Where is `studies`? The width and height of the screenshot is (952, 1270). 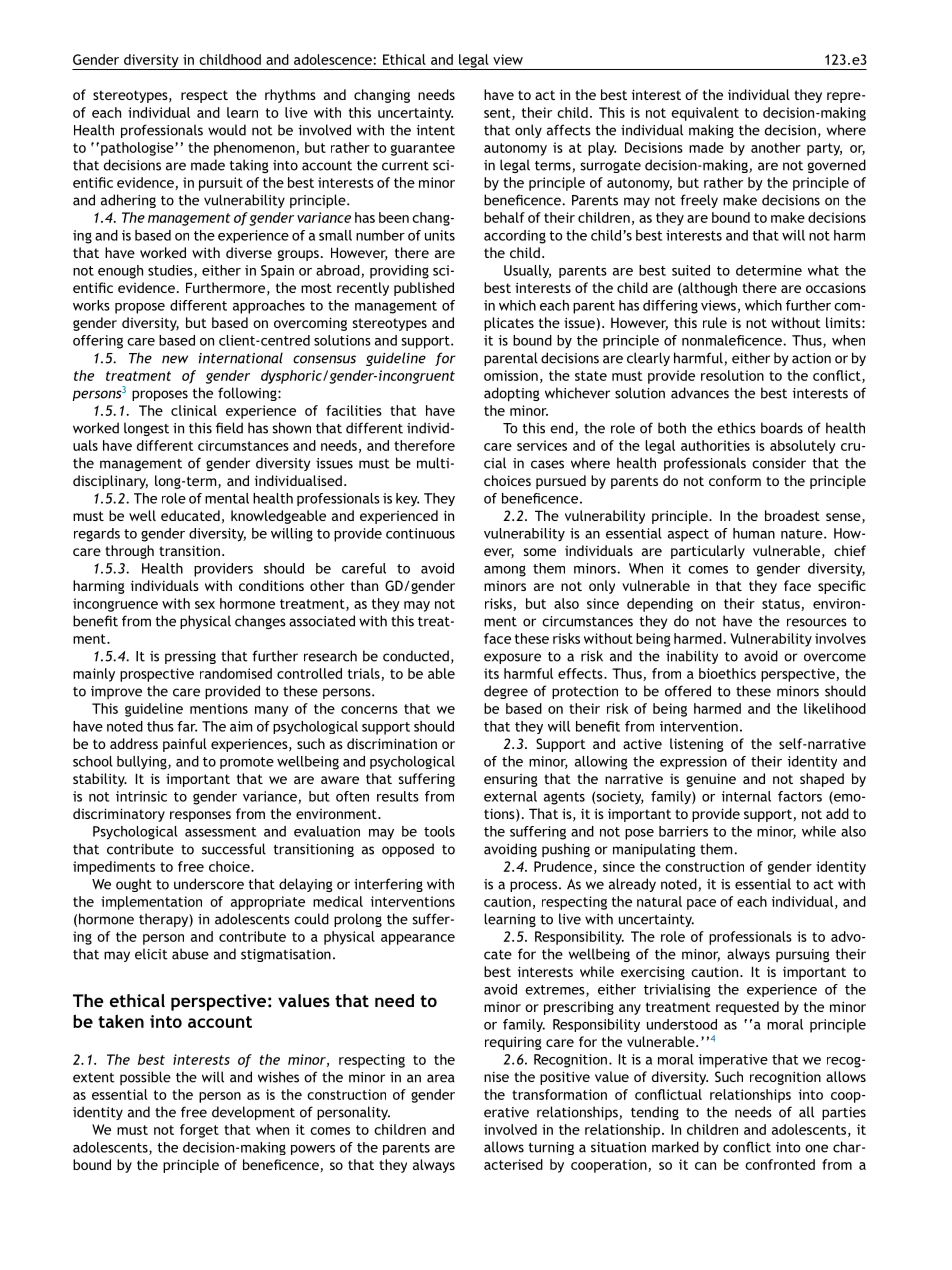
studies is located at coordinates (171, 271).
